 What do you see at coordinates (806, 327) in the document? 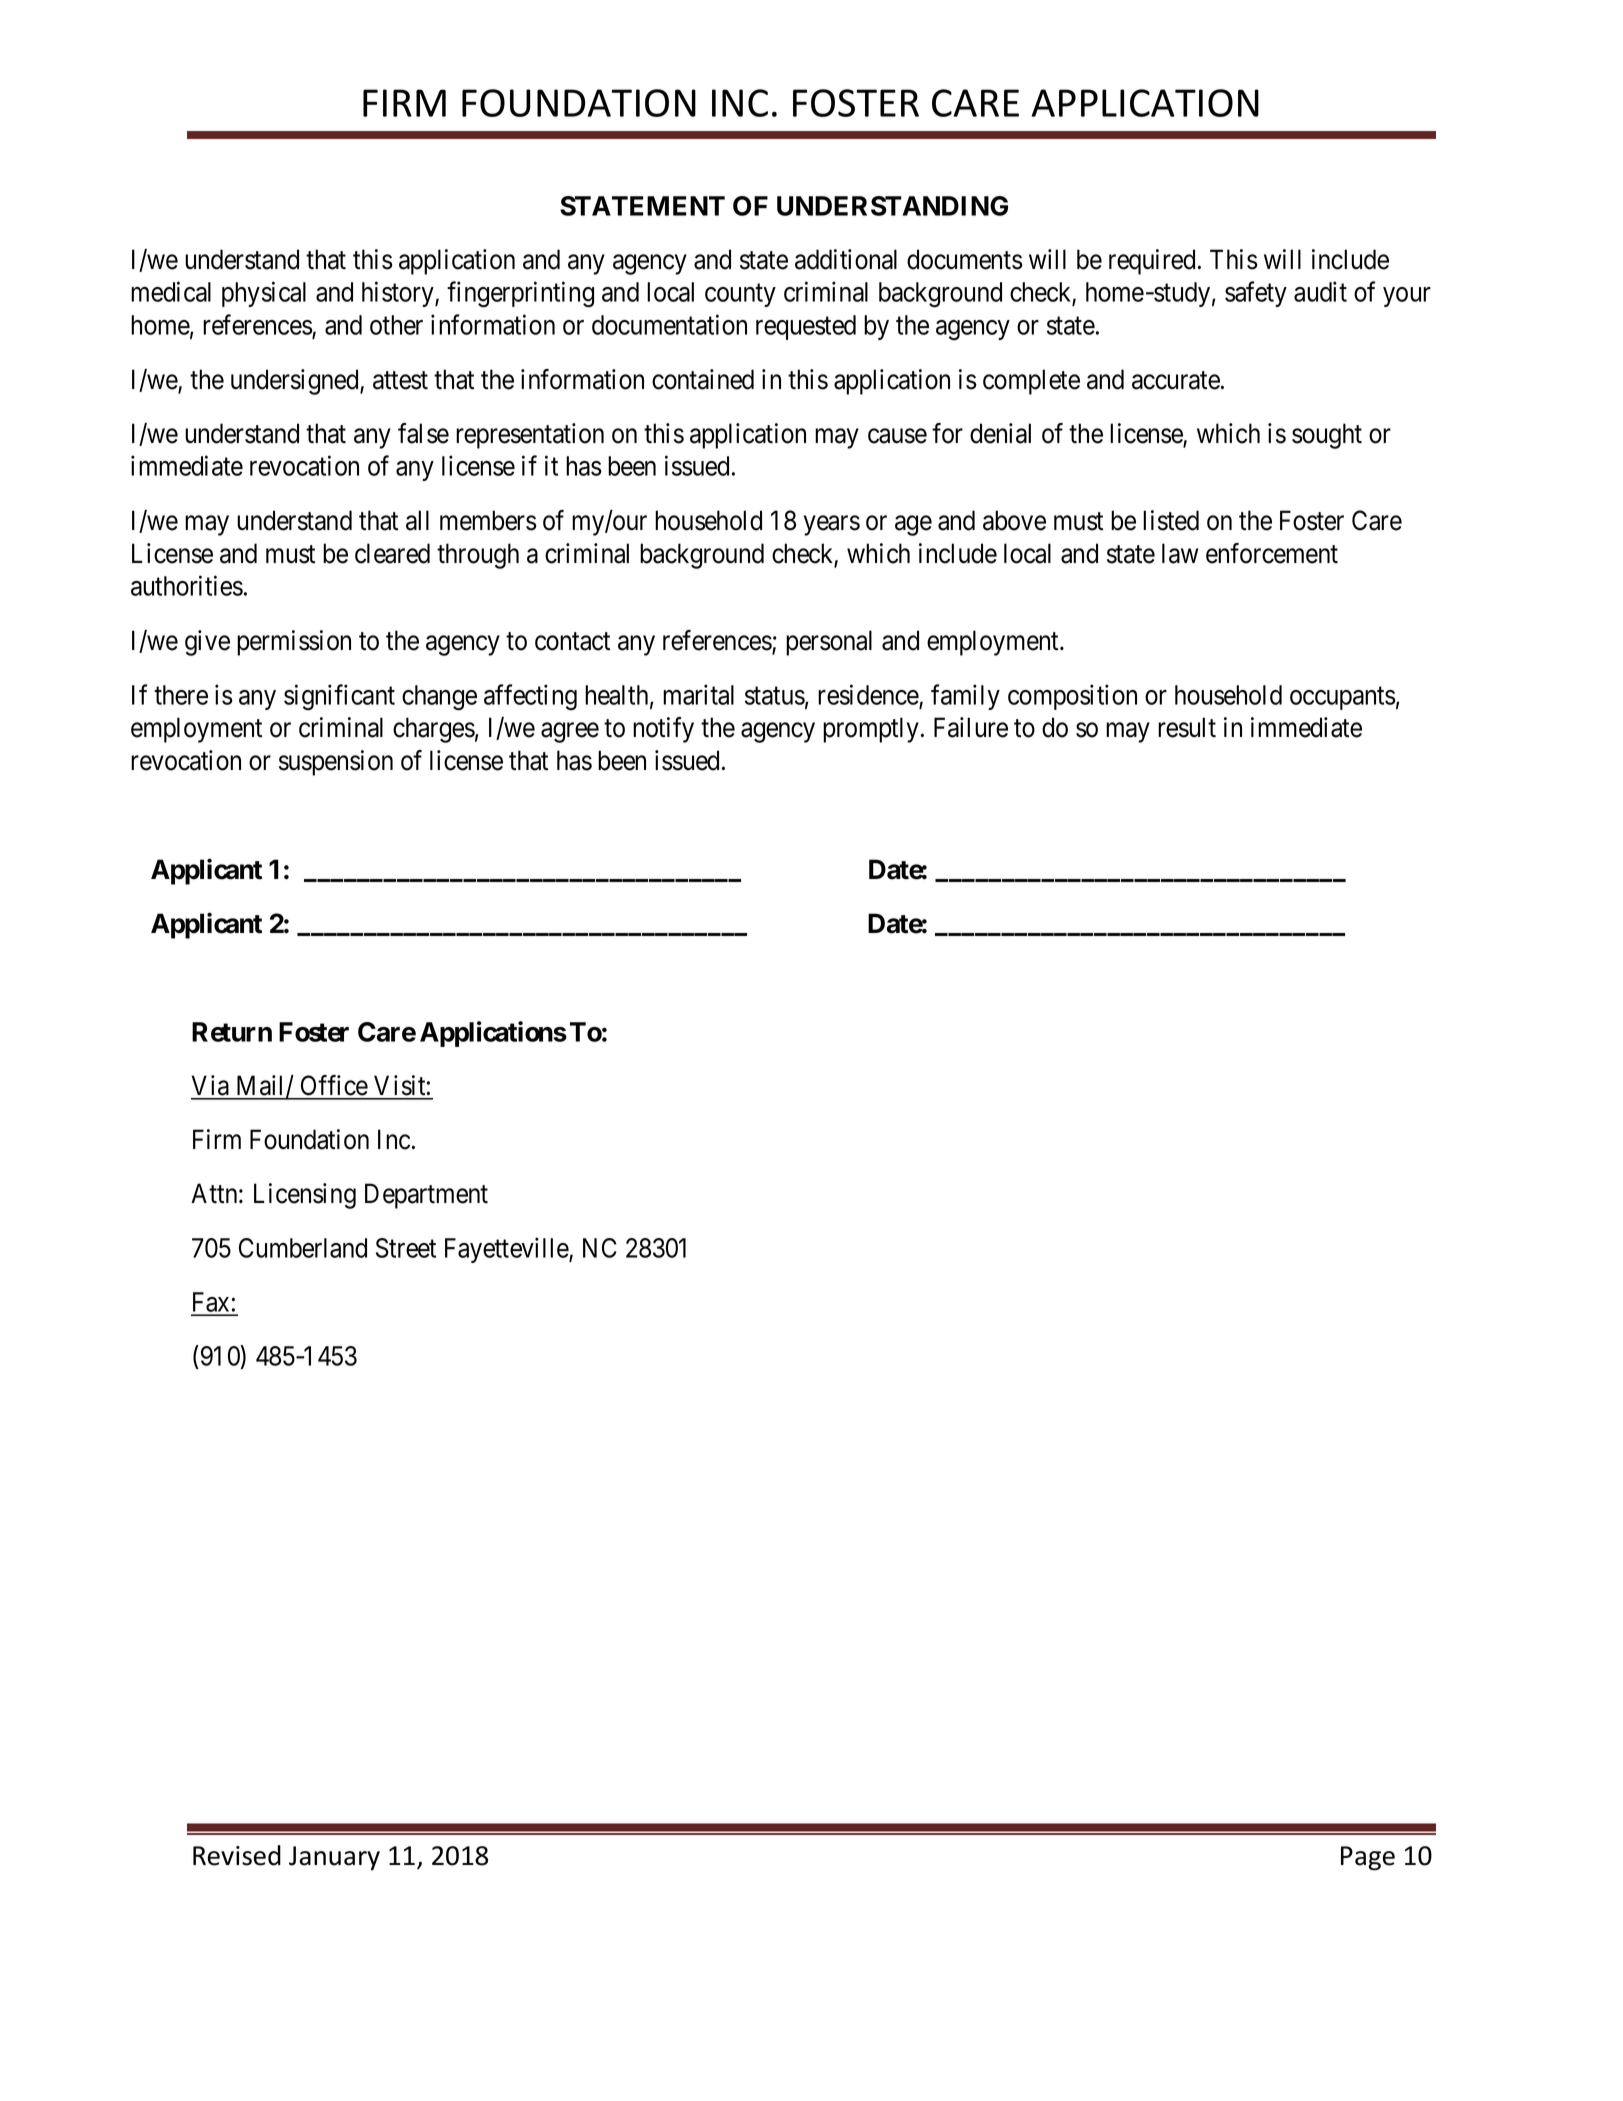
I see `requested` at bounding box center [806, 327].
